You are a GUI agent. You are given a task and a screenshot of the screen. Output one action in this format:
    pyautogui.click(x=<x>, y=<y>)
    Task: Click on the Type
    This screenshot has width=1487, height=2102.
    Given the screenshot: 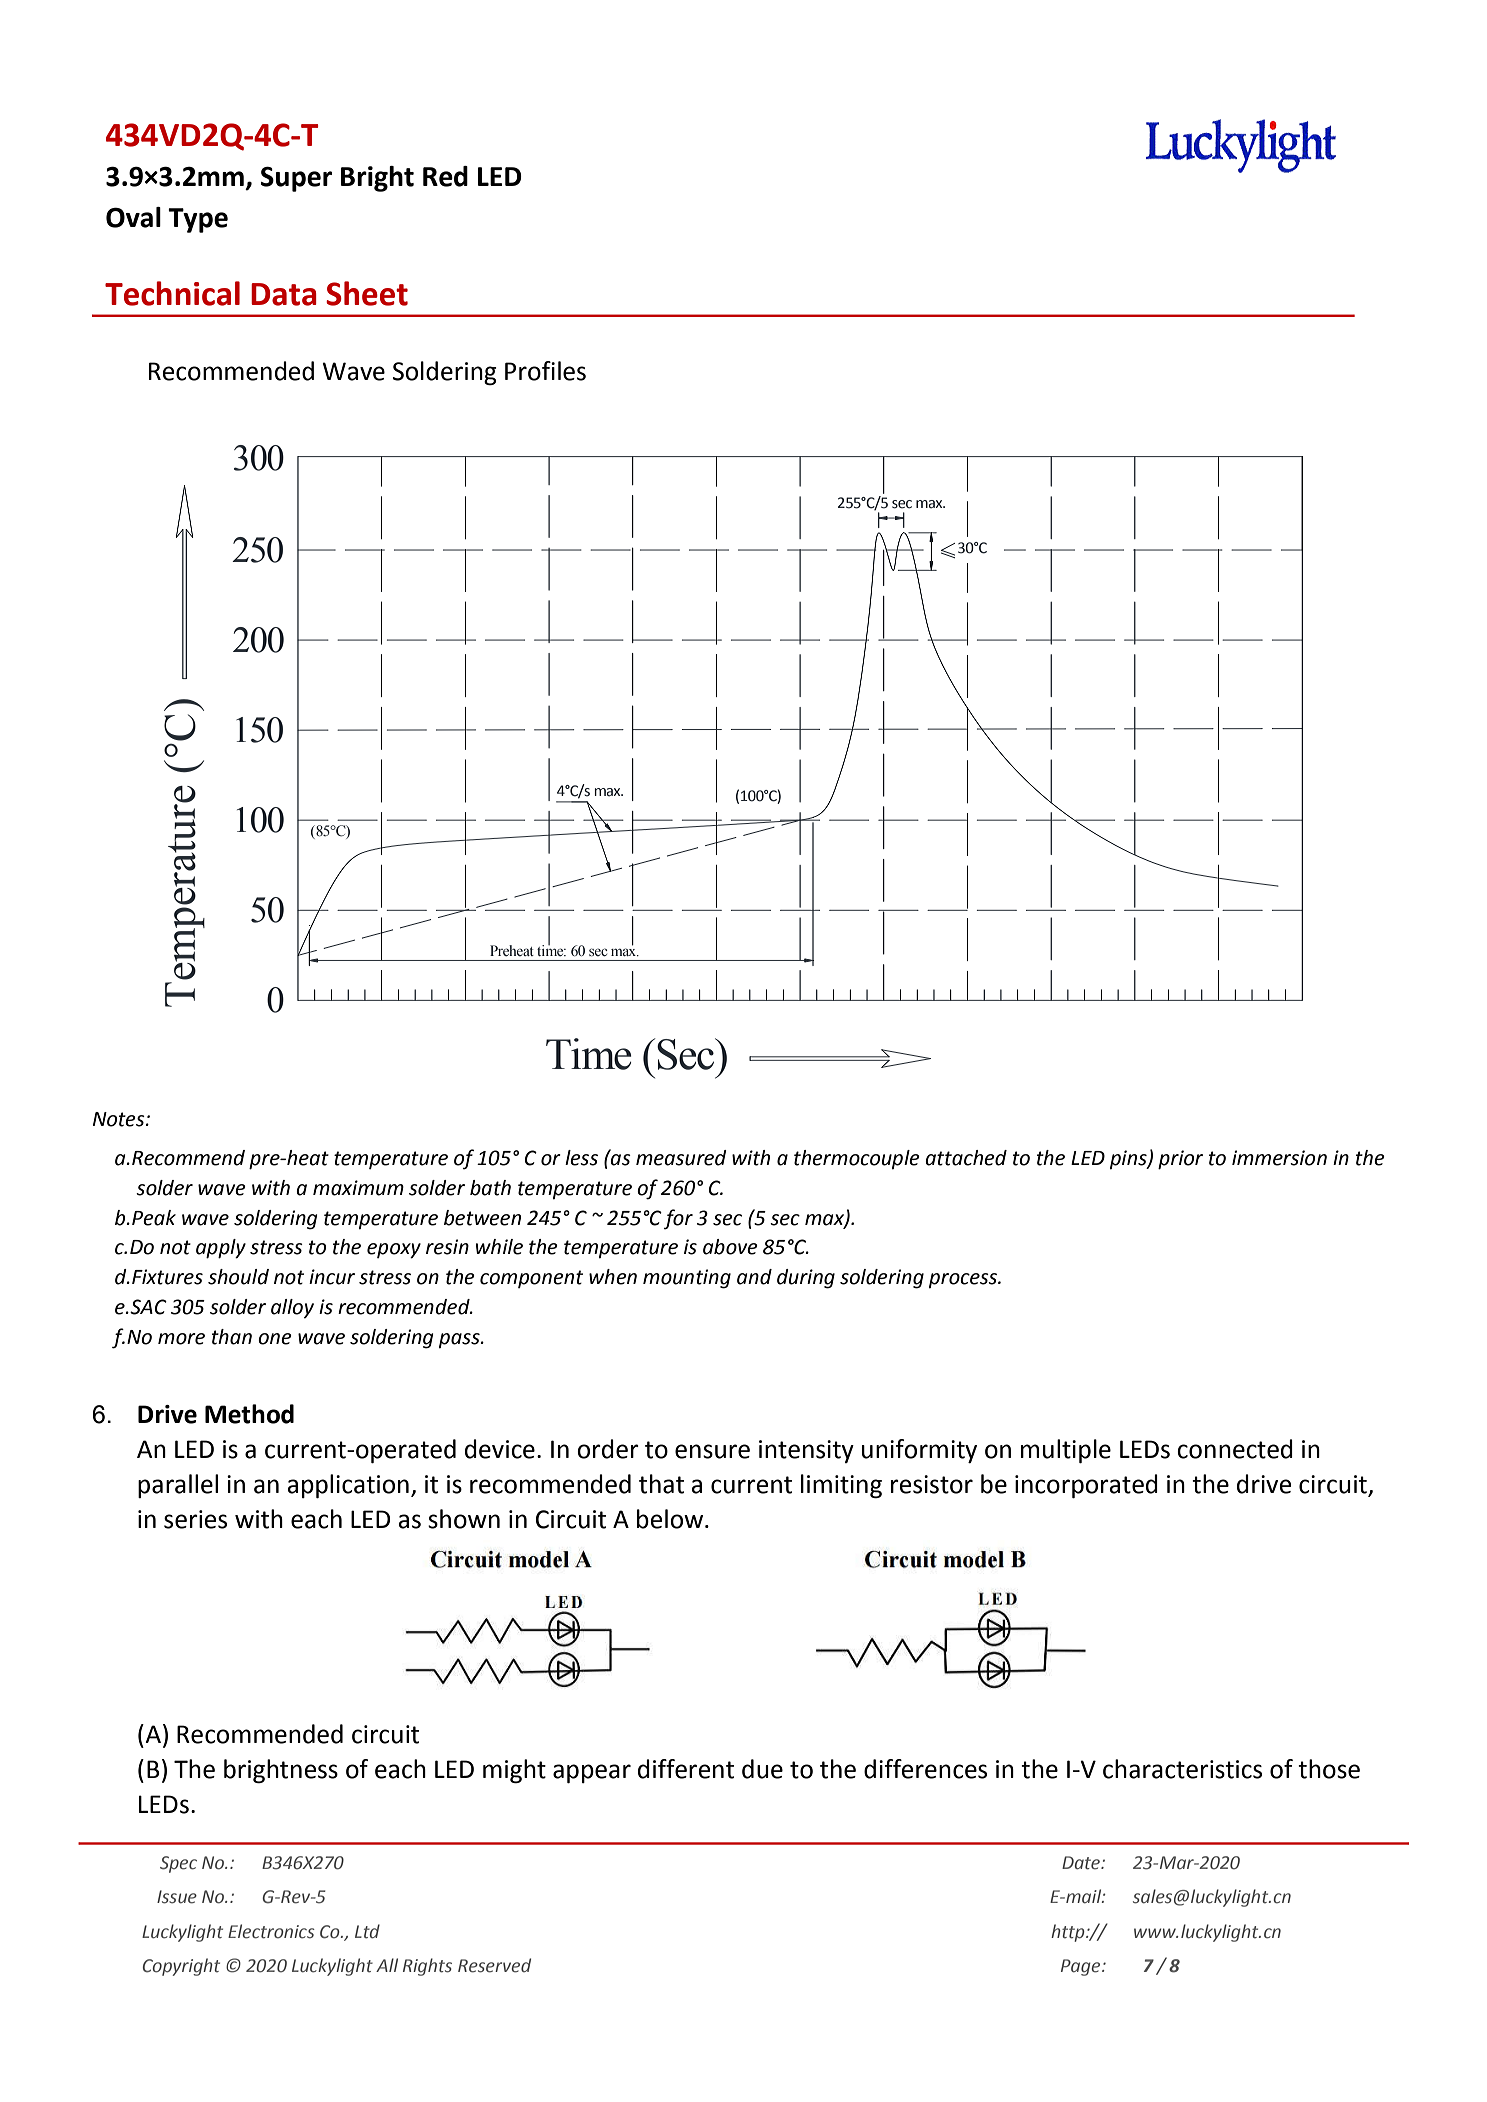 What is the action you would take?
    pyautogui.click(x=198, y=220)
